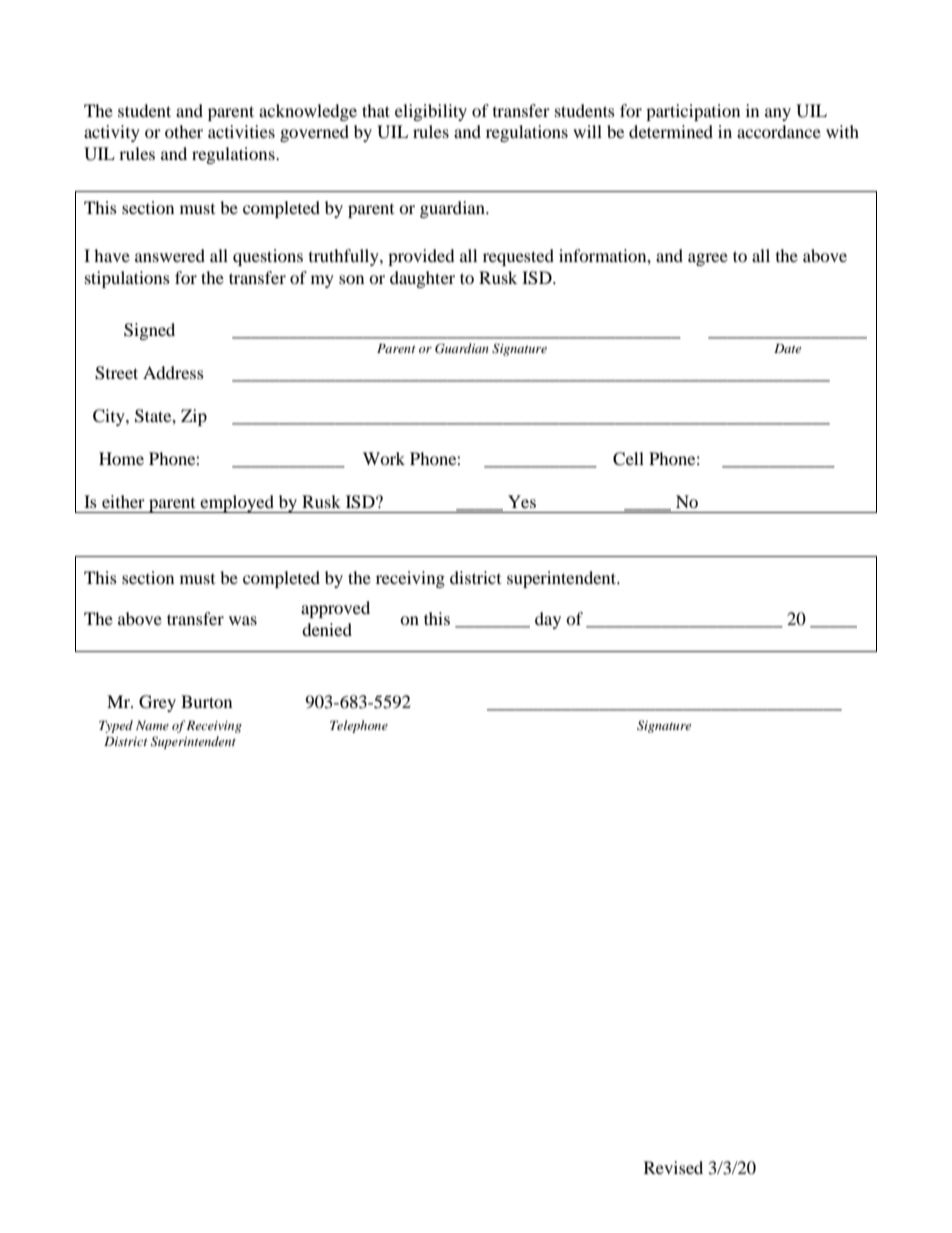  I want to click on day, so click(548, 620).
